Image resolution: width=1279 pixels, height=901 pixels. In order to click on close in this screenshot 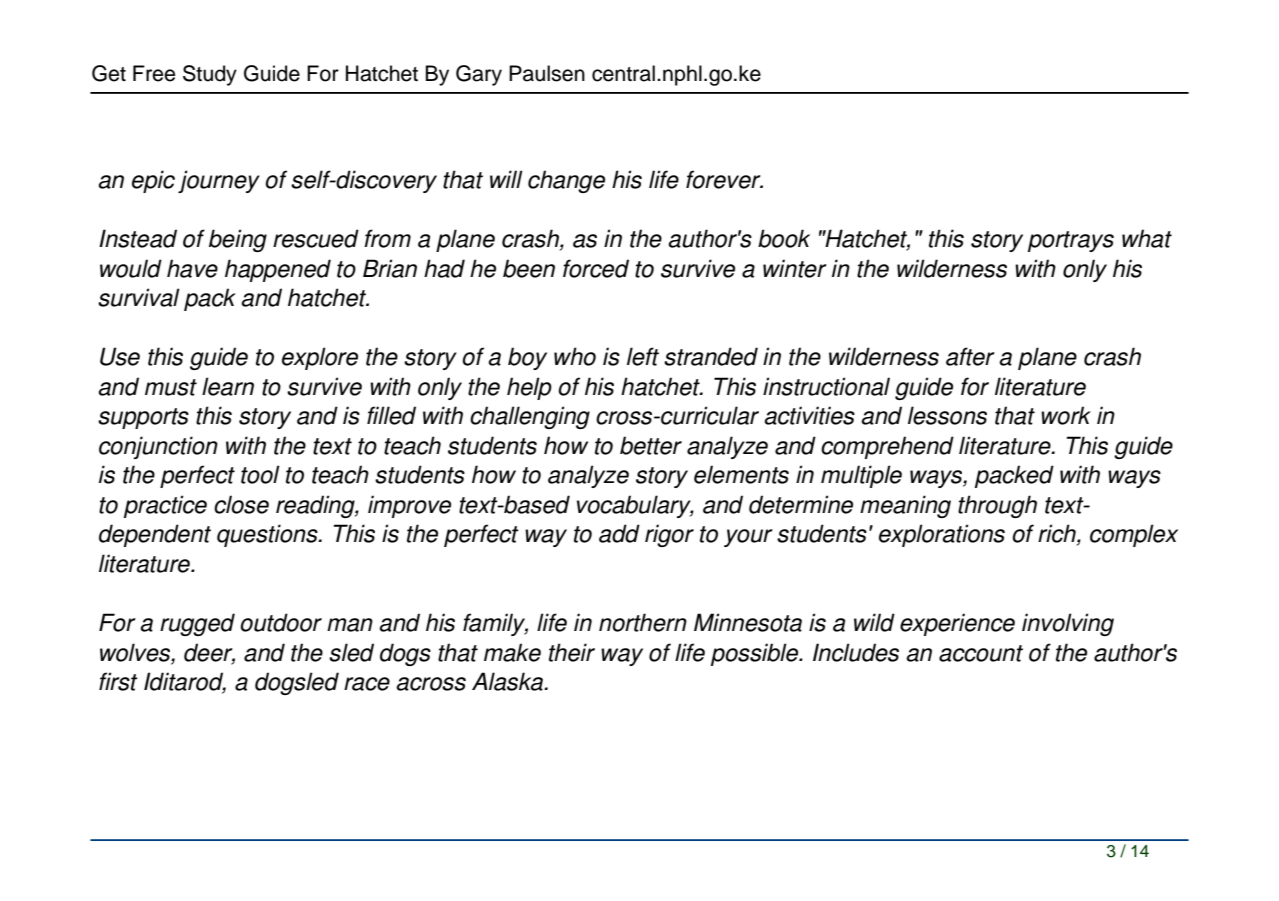, I will do `click(241, 504)`.
